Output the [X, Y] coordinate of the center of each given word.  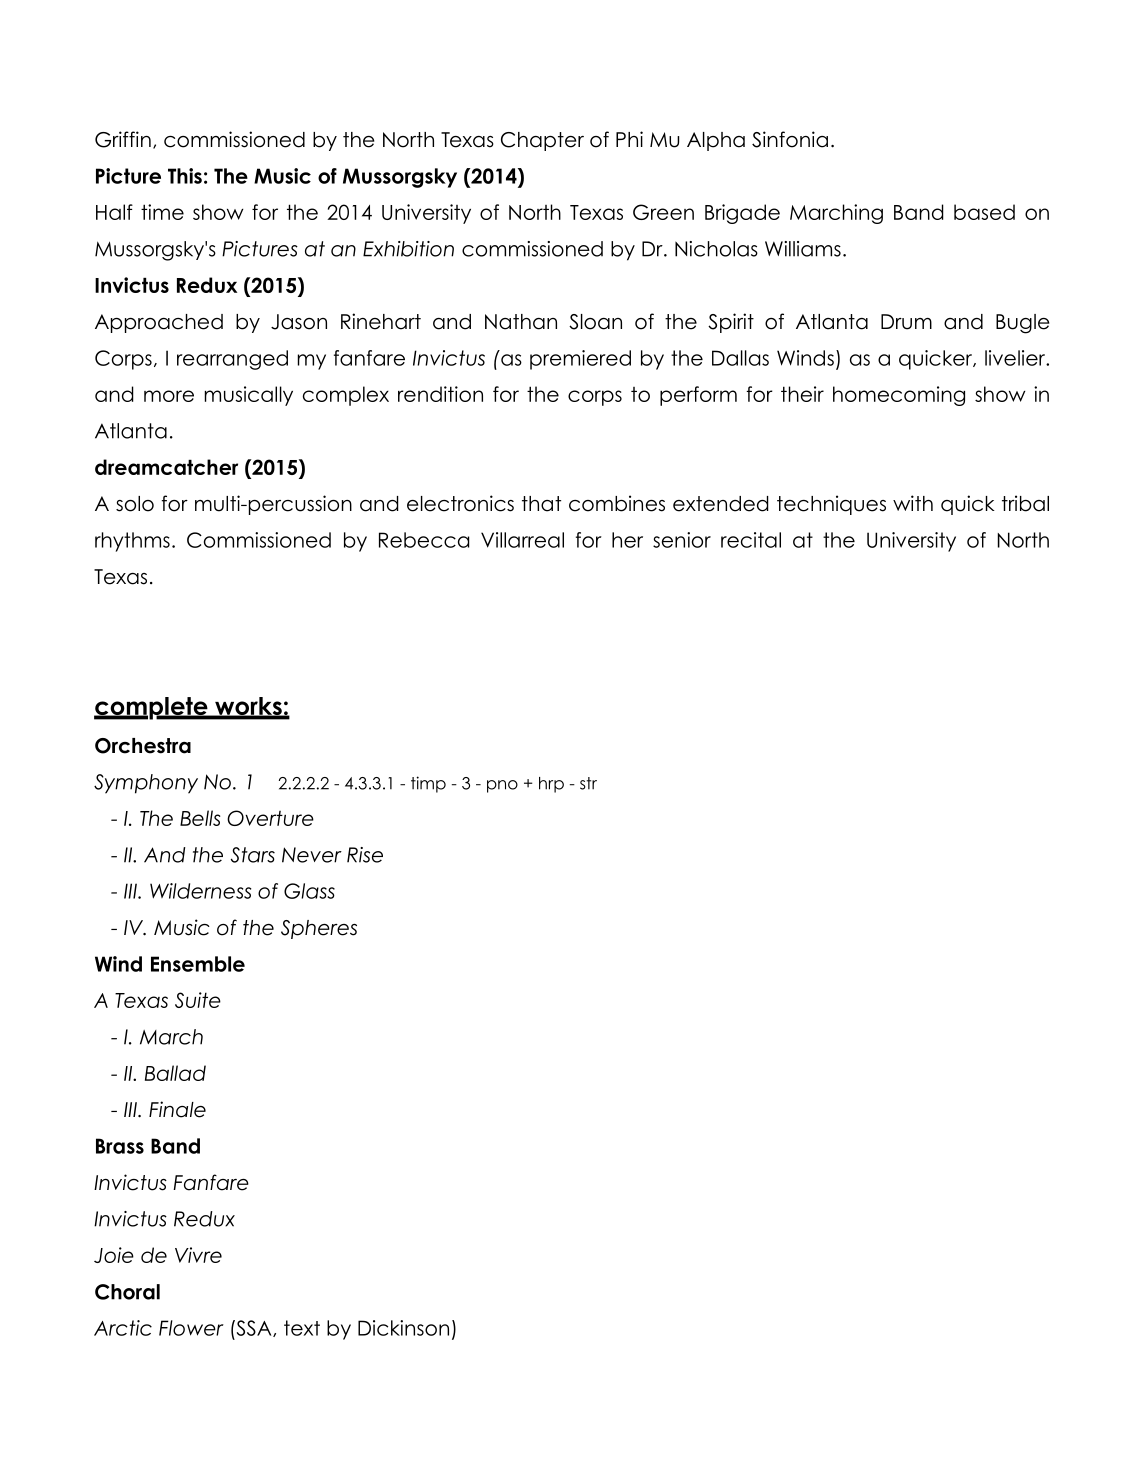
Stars [253, 855]
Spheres [319, 929]
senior [682, 540]
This [185, 176]
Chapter [542, 141]
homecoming [899, 396]
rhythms [132, 542]
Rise [365, 855]
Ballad [175, 1073]
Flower [191, 1328]
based [984, 212]
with [913, 503]
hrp [551, 785]
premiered [580, 360]
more [169, 396]
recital [751, 540]
